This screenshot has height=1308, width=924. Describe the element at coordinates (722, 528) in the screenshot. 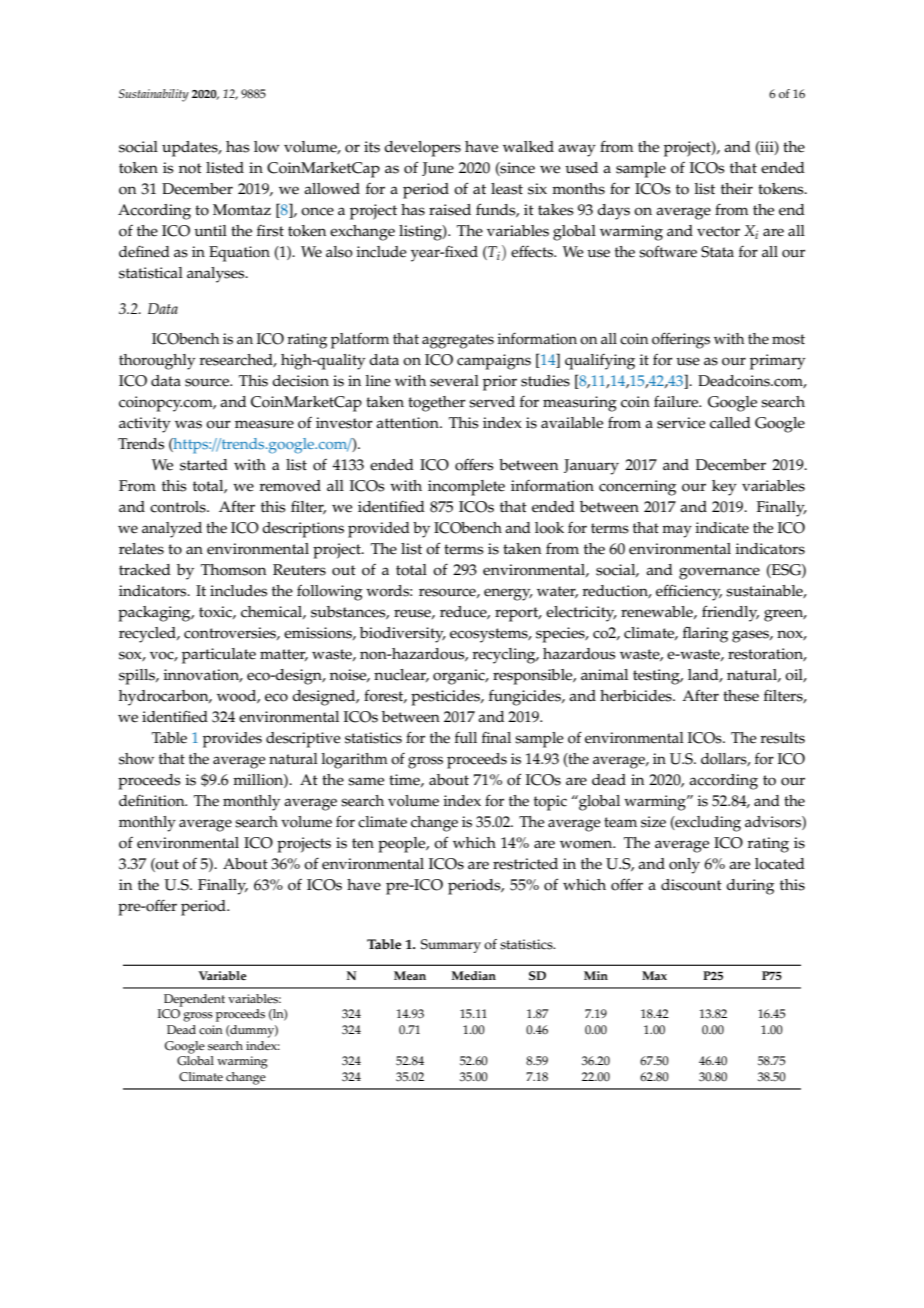

I see `indicate` at that location.
